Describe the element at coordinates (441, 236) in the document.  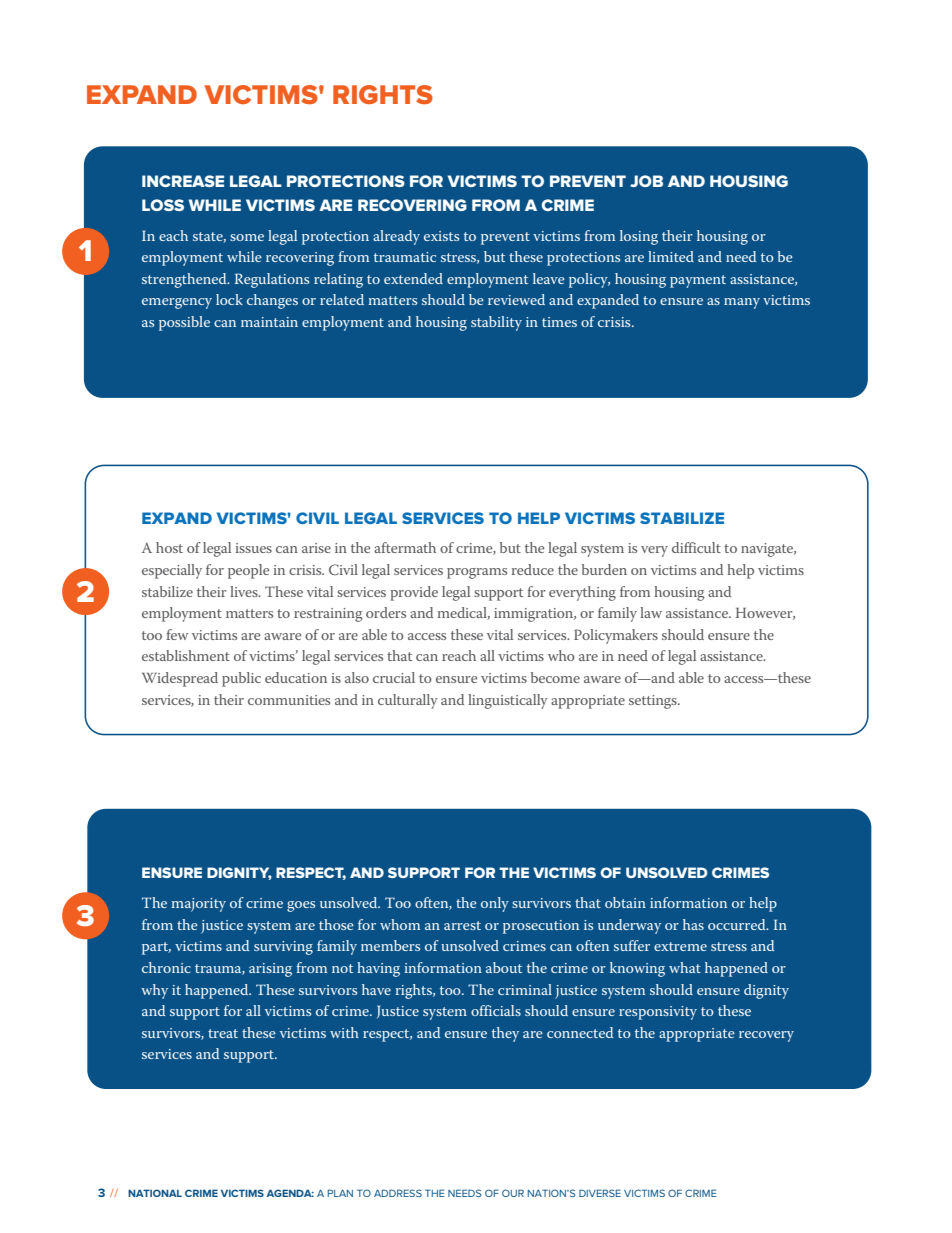
I see `exists` at that location.
